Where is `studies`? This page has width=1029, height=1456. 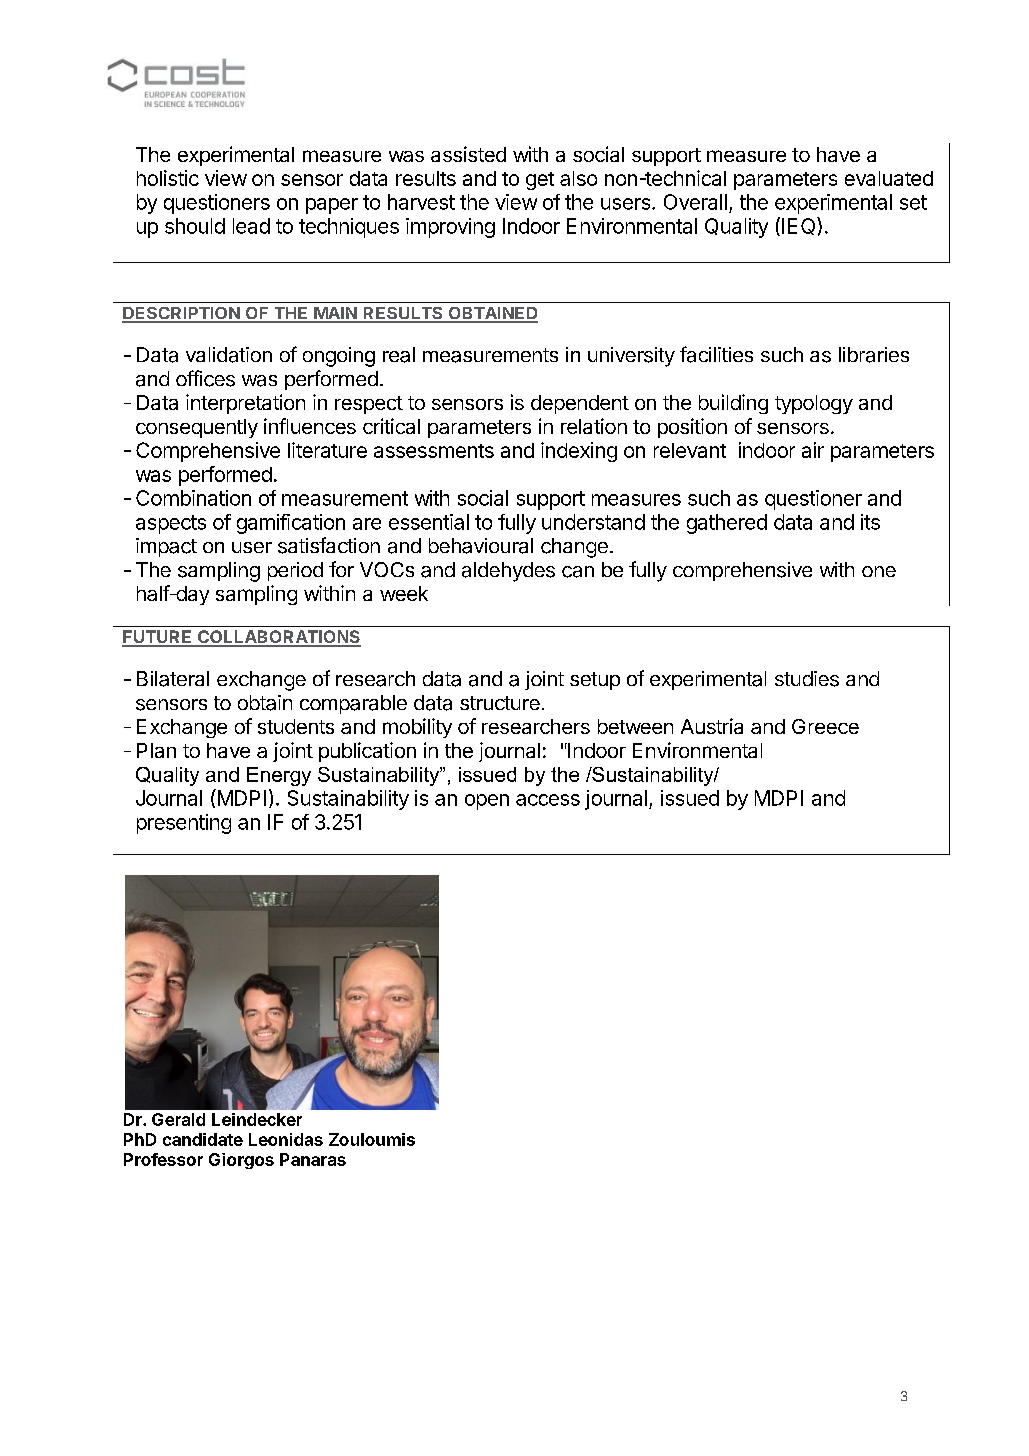
studies is located at coordinates (807, 679).
